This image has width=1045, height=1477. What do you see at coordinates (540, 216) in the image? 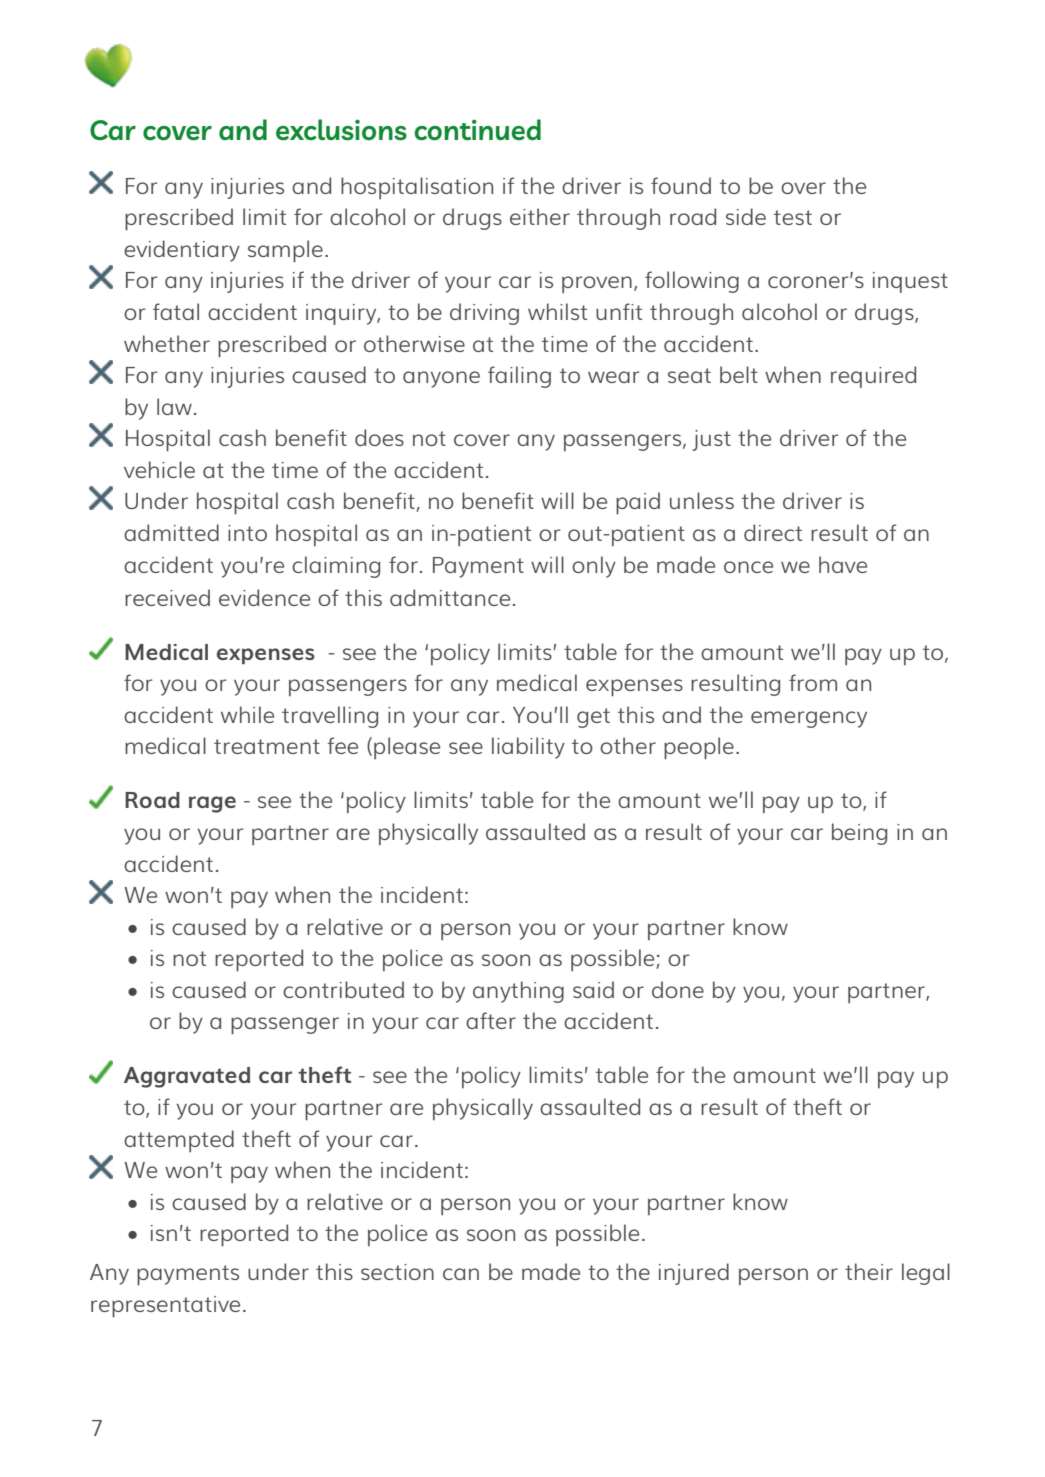
I see `either` at bounding box center [540, 216].
